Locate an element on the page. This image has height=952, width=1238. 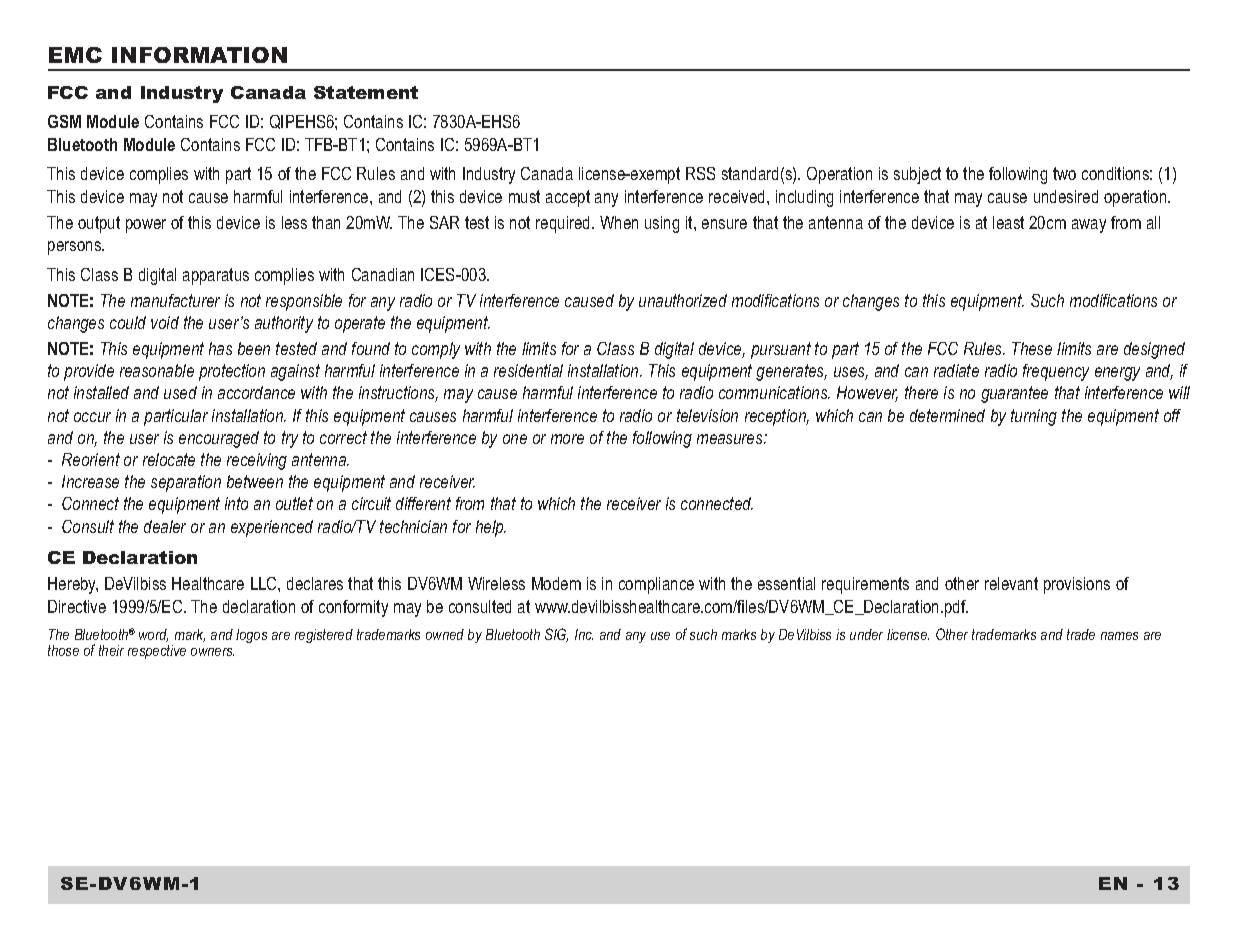
INFORMATION is located at coordinates (199, 55).
